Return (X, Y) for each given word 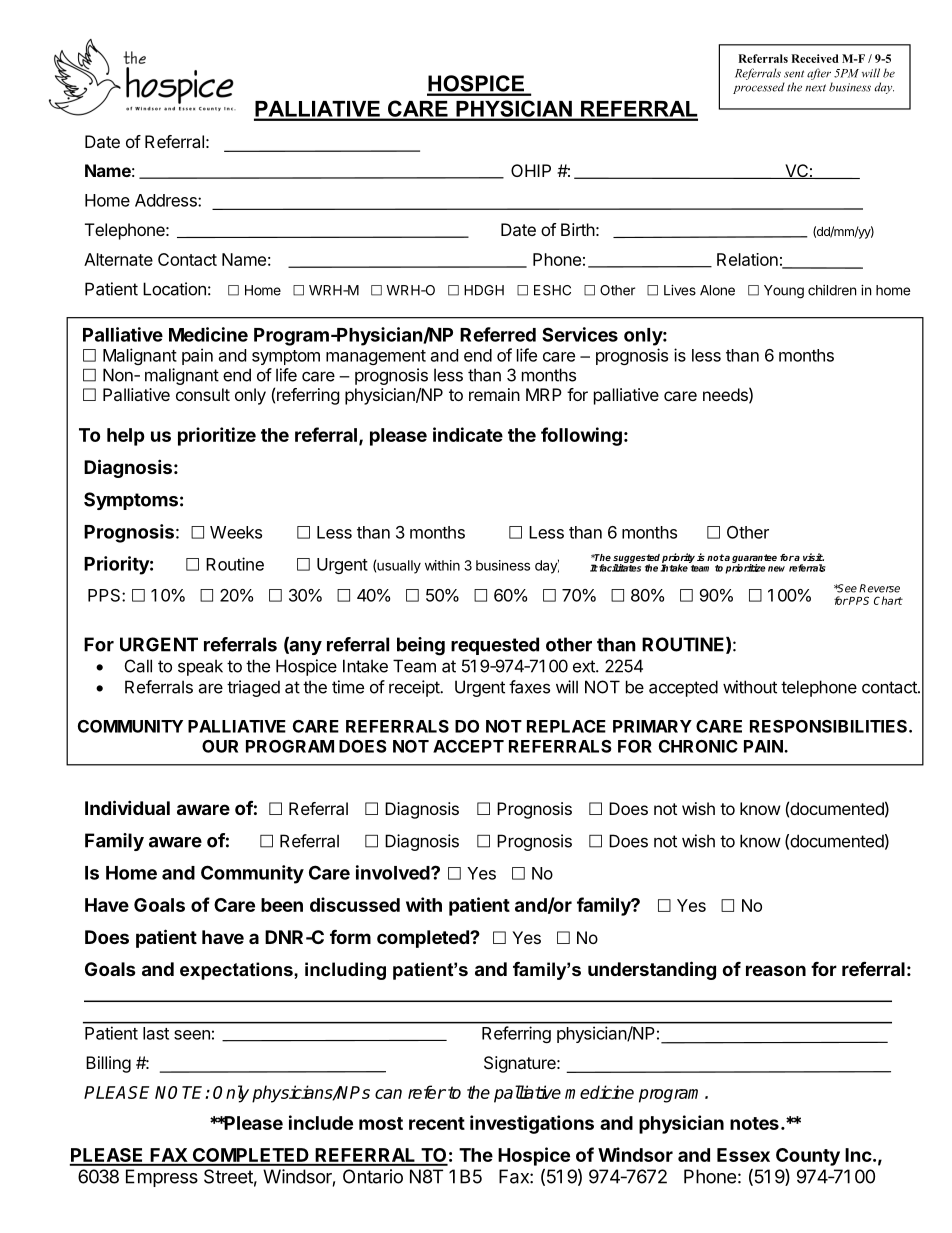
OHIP (531, 170)
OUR (220, 746)
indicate (468, 434)
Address (167, 200)
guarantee (754, 559)
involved (394, 872)
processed (759, 88)
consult (203, 394)
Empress (162, 1178)
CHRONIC (698, 746)
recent (437, 1123)
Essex (743, 1155)
